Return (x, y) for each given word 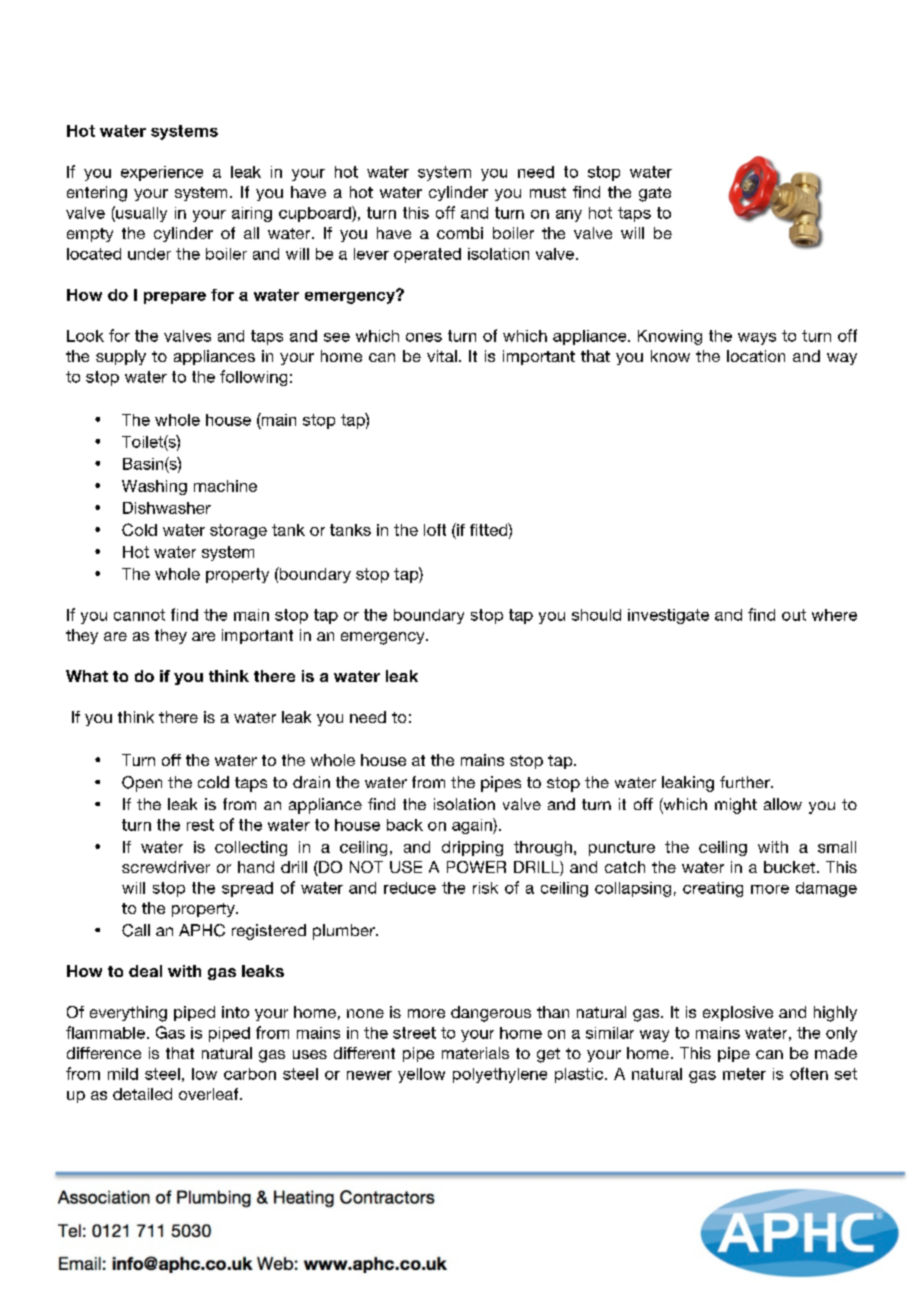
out (794, 615)
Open (142, 784)
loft (435, 530)
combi (460, 233)
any (569, 216)
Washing (154, 487)
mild (123, 1074)
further (746, 782)
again (473, 826)
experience (162, 173)
